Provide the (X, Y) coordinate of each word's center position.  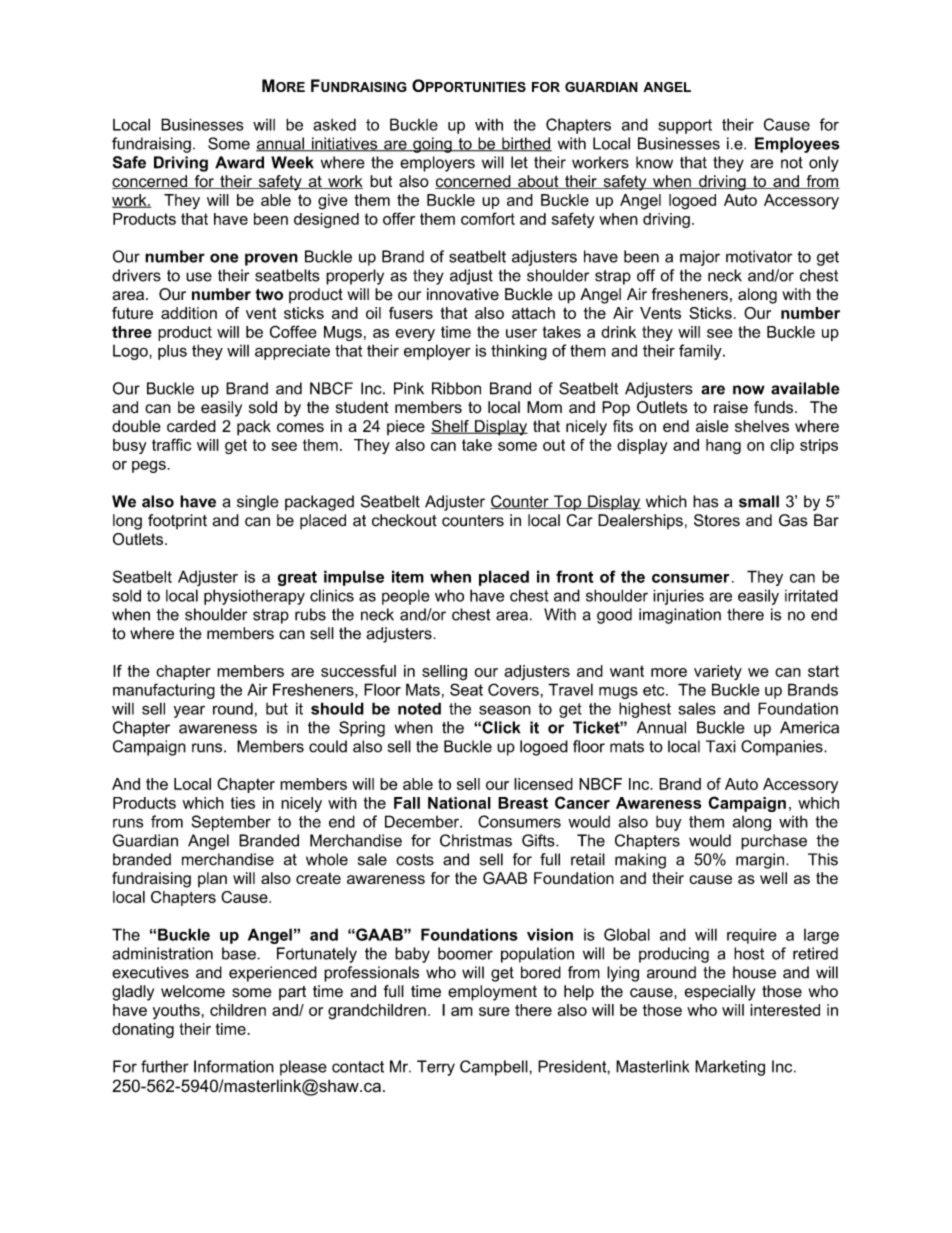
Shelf (451, 427)
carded (191, 426)
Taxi (721, 746)
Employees (797, 145)
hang (723, 446)
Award (239, 162)
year (189, 711)
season (505, 710)
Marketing (730, 1068)
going (432, 145)
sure (494, 1011)
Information (234, 1066)
